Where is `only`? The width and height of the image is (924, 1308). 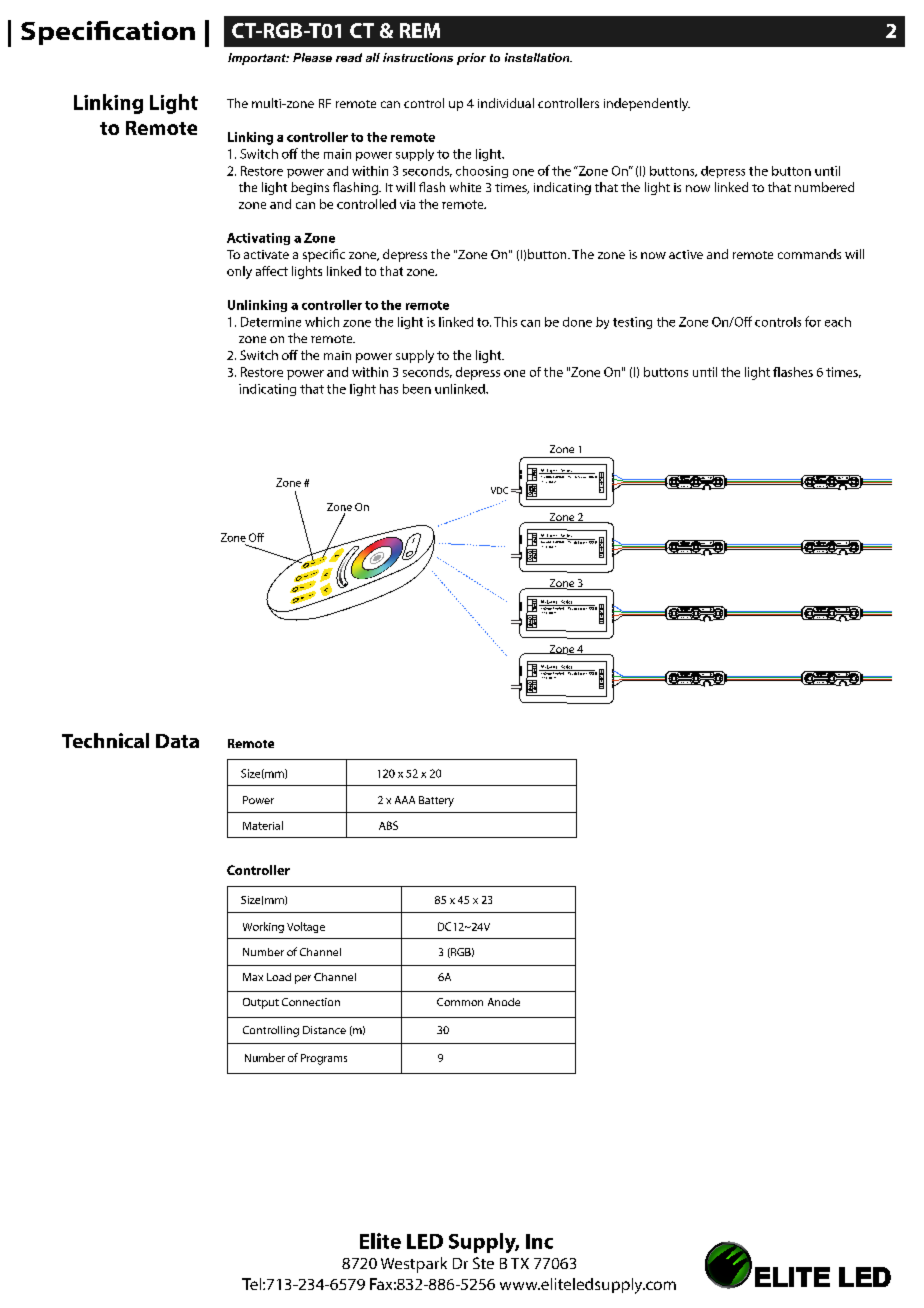
only is located at coordinates (239, 272).
